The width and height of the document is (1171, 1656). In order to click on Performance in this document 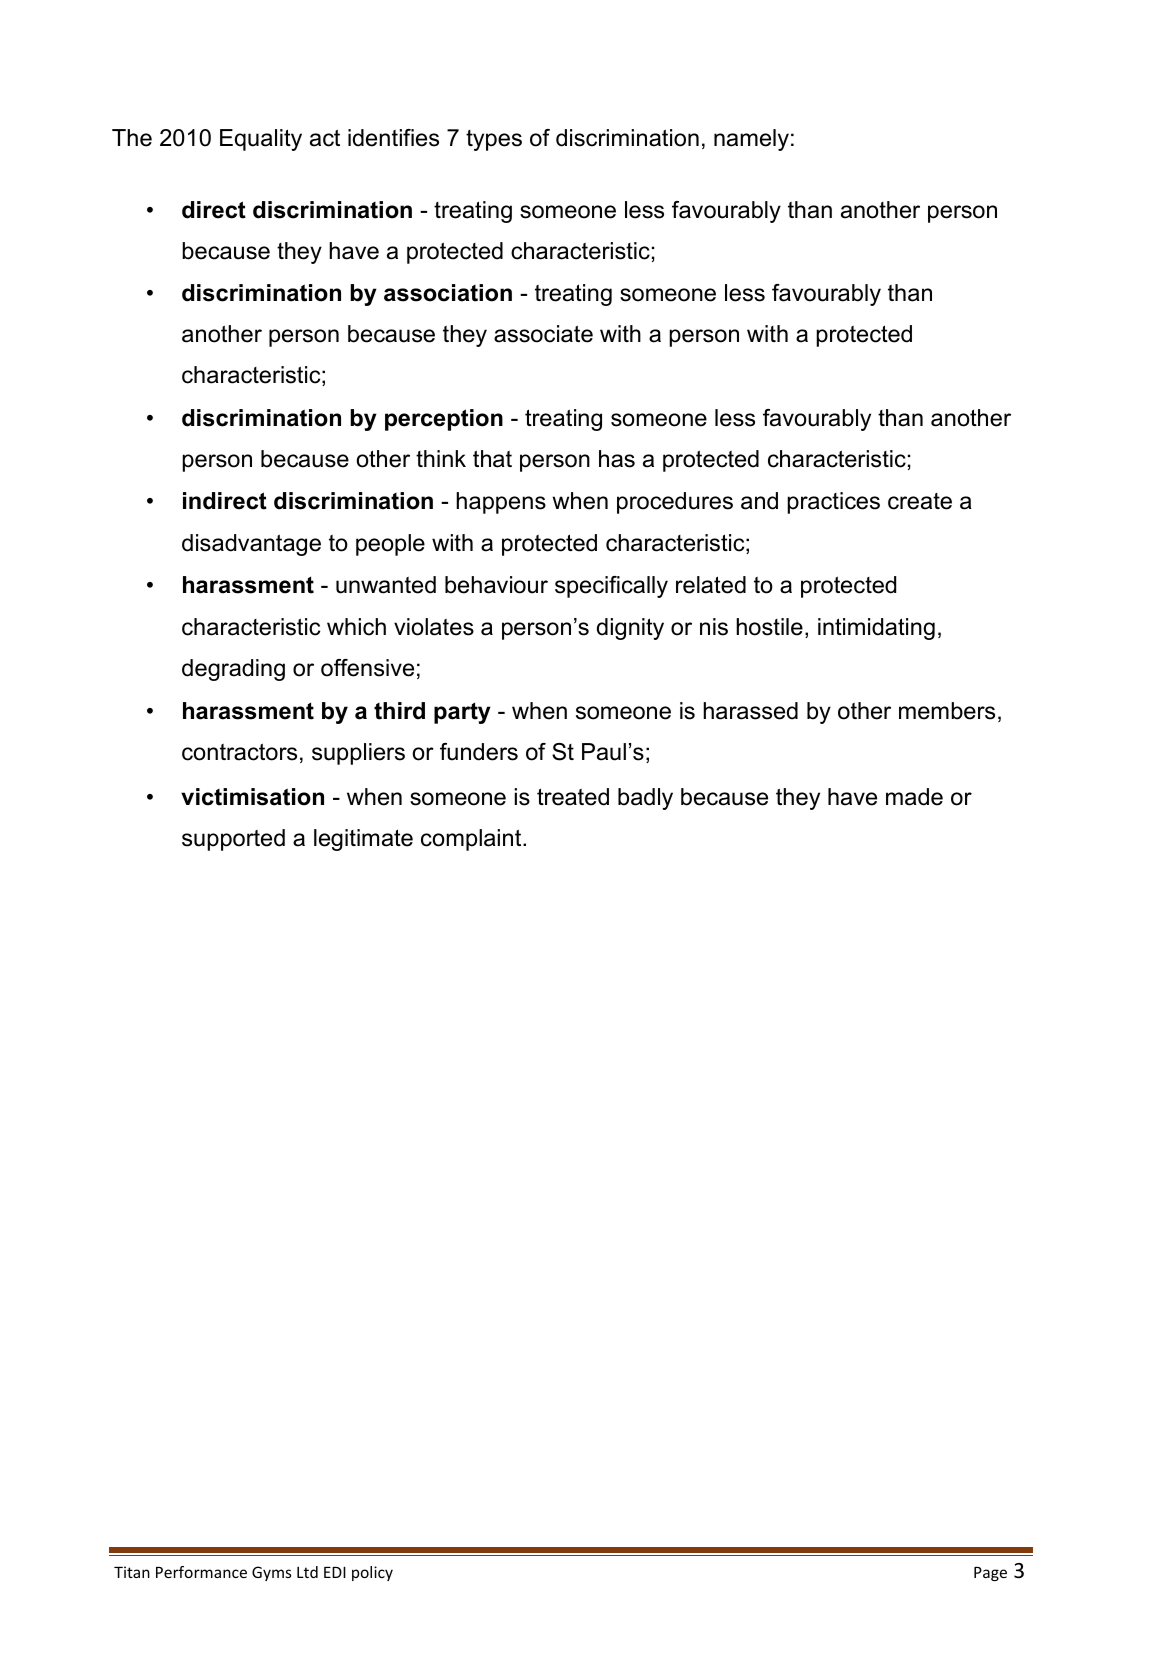, I will do `click(201, 1572)`.
